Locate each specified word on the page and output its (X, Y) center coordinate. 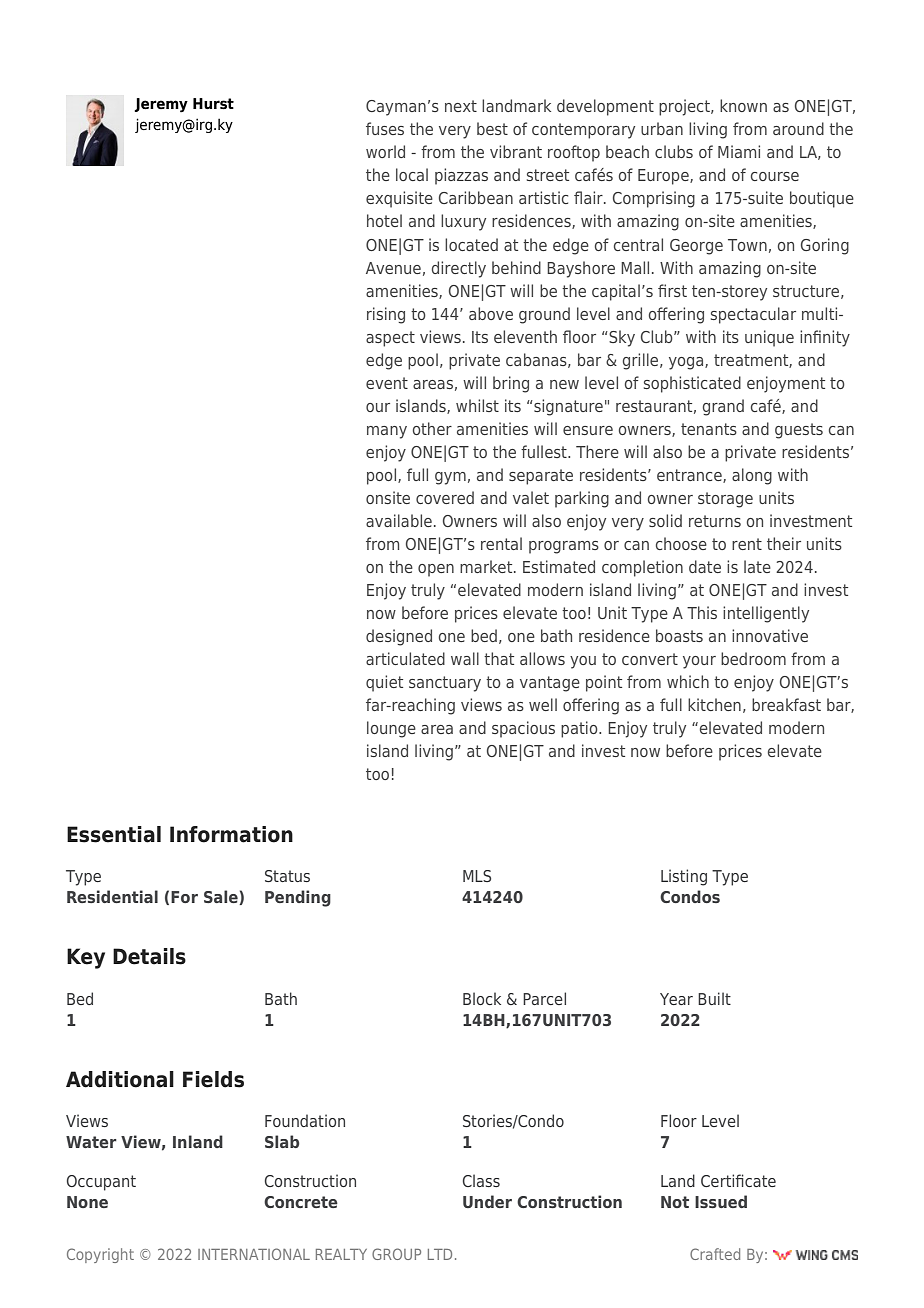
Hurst (213, 104)
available (399, 520)
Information (231, 834)
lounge (391, 729)
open (436, 570)
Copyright (100, 1255)
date (705, 566)
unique (769, 338)
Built (714, 998)
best (492, 128)
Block (482, 998)
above (491, 313)
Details (149, 956)
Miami (739, 151)
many (387, 432)
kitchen (714, 704)
